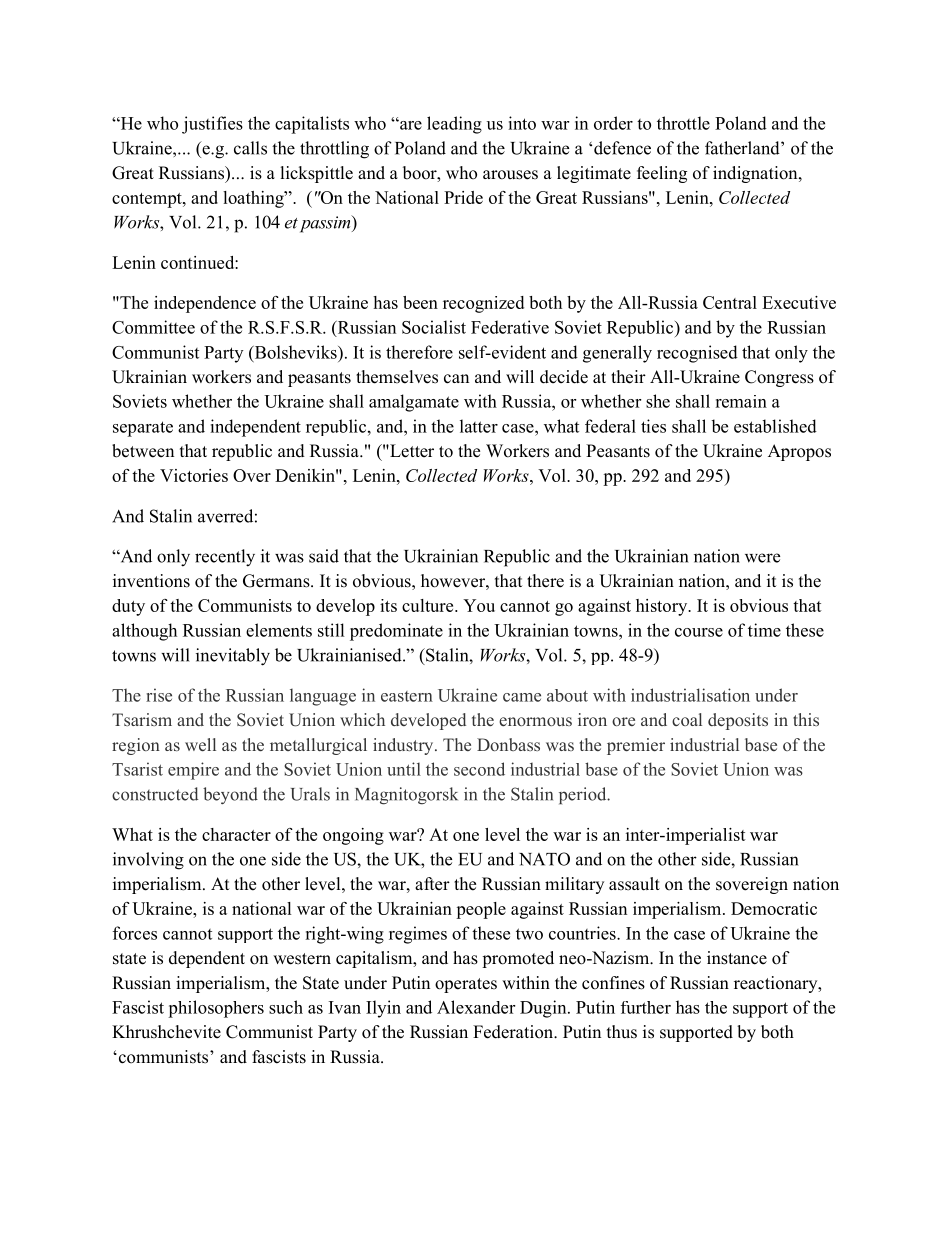 Image resolution: width=952 pixels, height=1233 pixels. What do you see at coordinates (225, 558) in the page?
I see `recently` at bounding box center [225, 558].
